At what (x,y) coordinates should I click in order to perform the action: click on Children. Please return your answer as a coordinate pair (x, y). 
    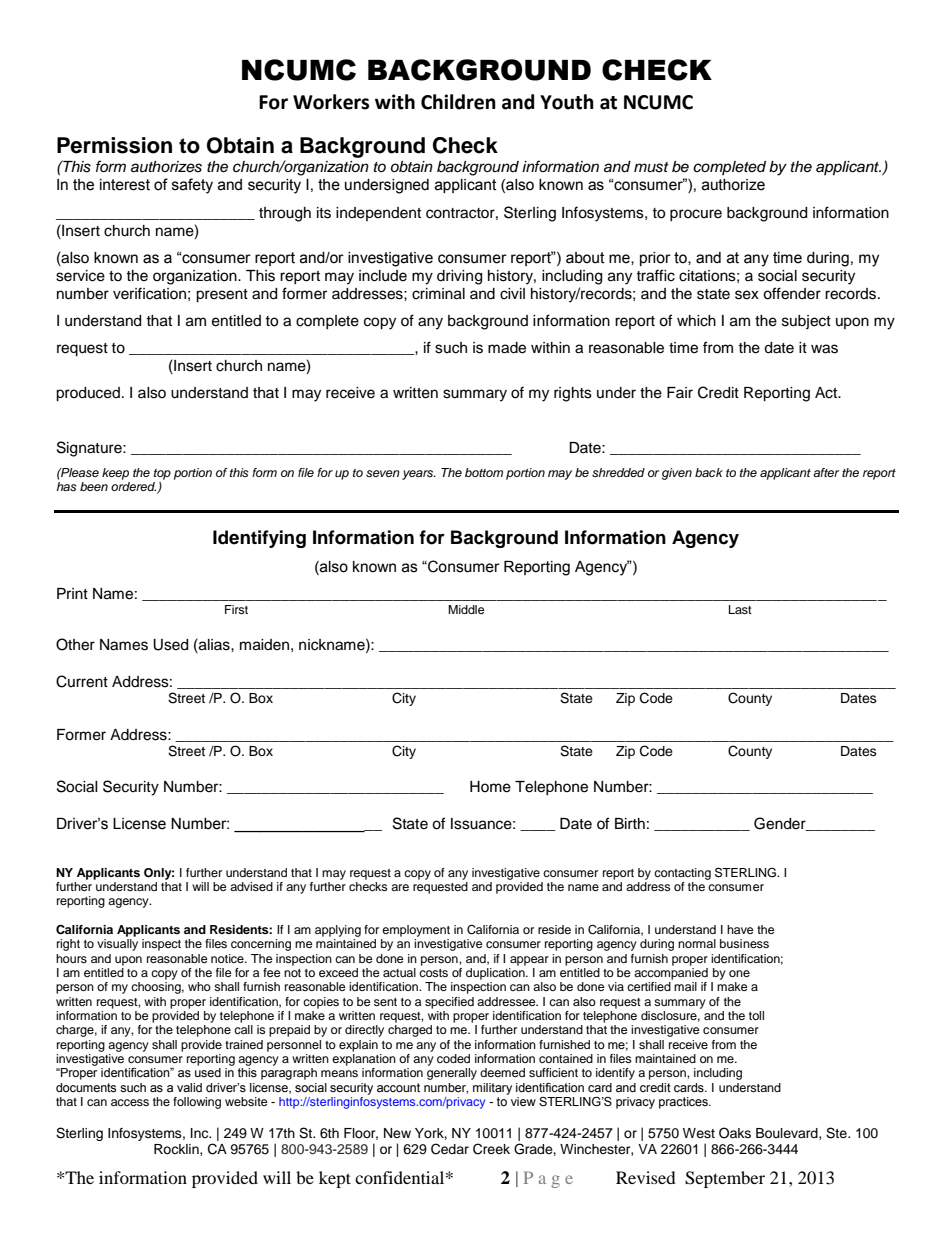
    Looking at the image, I should click on (458, 102).
